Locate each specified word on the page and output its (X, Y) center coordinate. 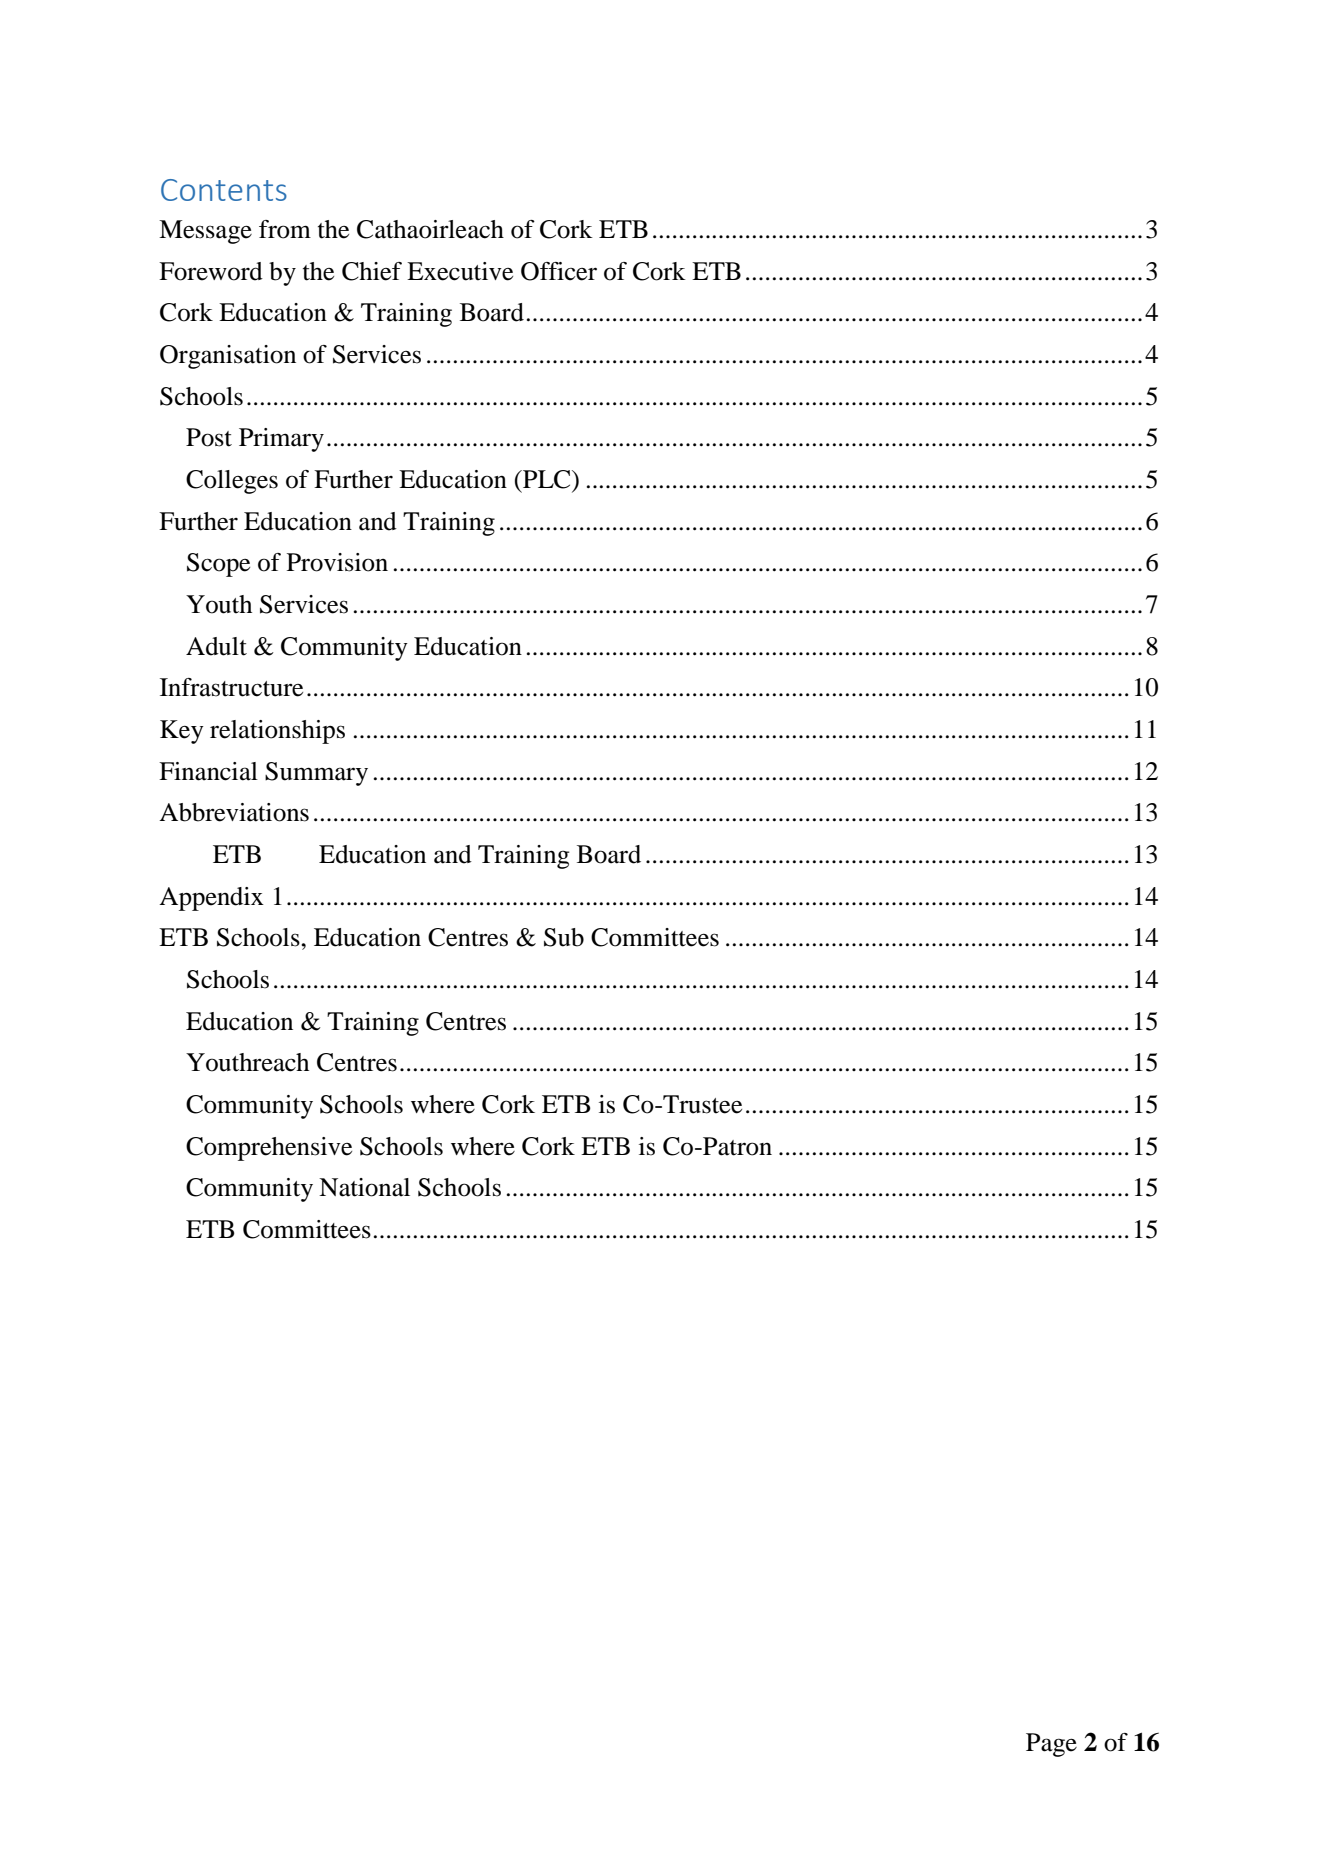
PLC (547, 479)
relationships (277, 732)
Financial (208, 771)
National (364, 1187)
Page (1051, 1745)
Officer (559, 271)
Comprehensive (269, 1149)
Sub (564, 937)
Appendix (211, 899)
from (285, 229)
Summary (316, 774)
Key (182, 732)
